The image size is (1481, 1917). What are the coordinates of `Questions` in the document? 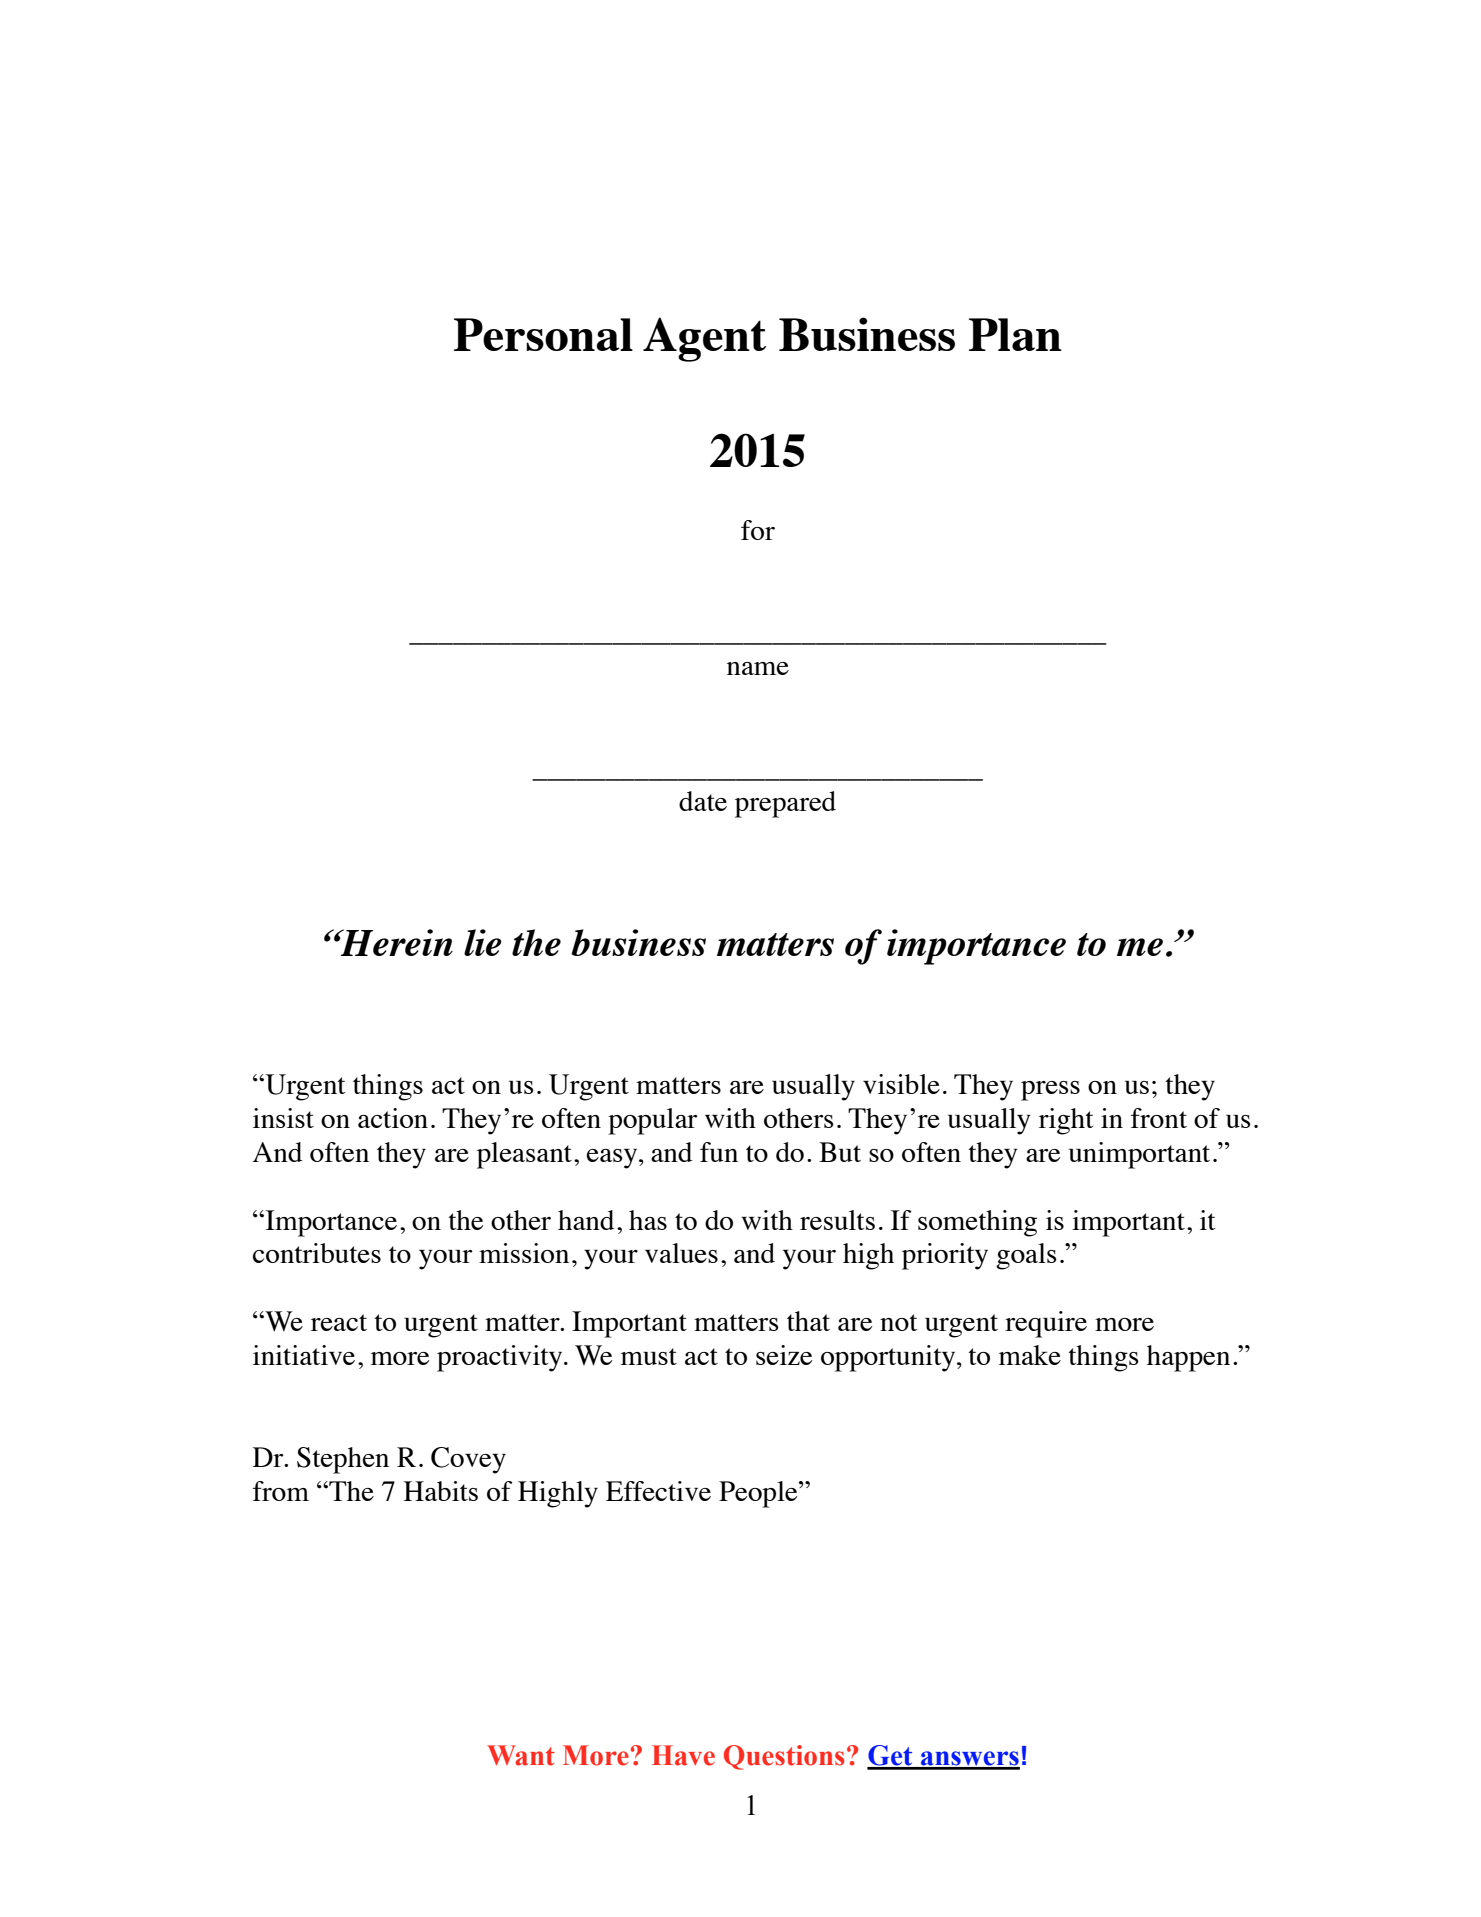 It's located at (784, 1757).
